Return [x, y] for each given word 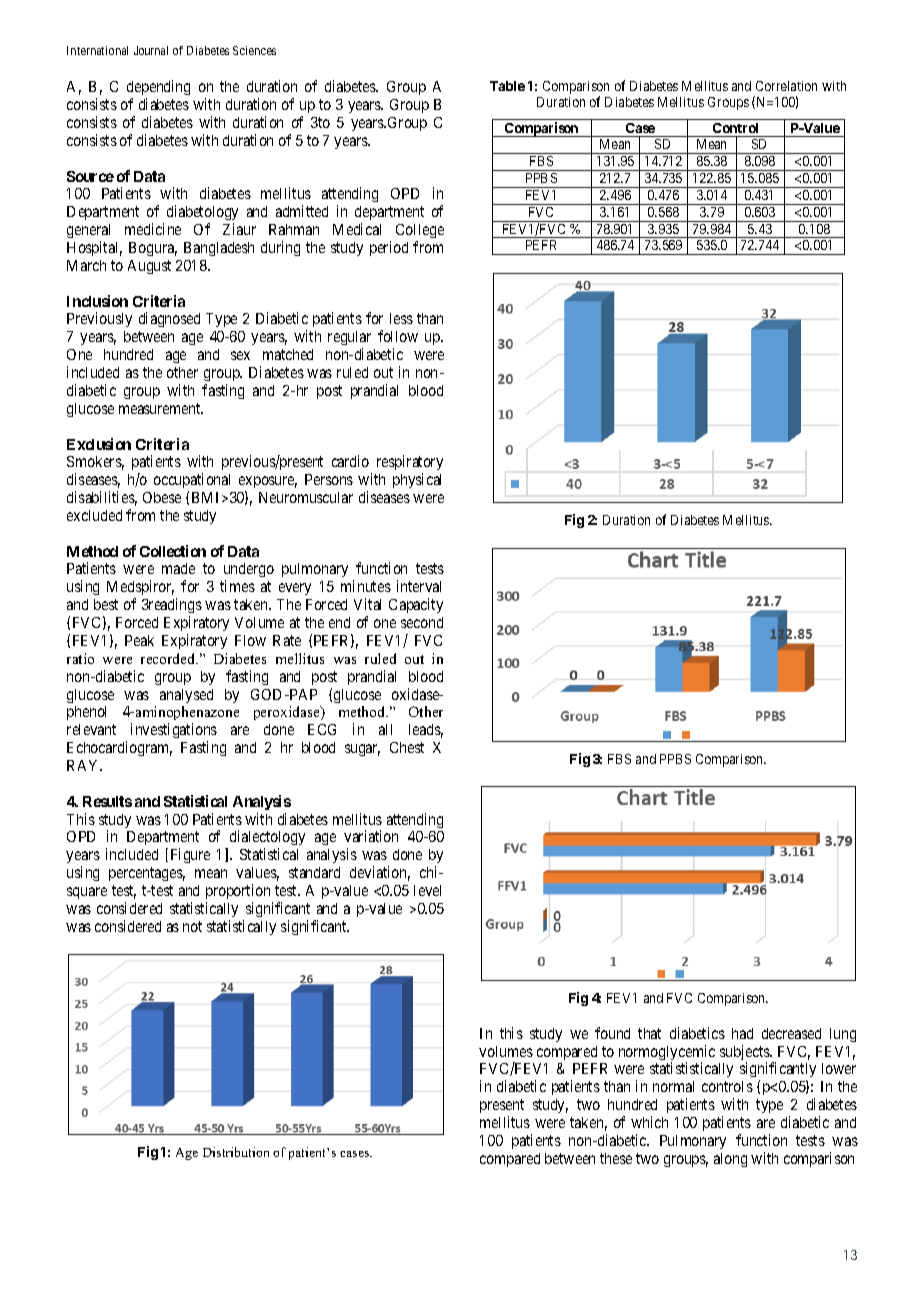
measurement [161, 408]
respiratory [410, 464]
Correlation [786, 86]
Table [507, 86]
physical [417, 480]
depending [158, 87]
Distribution [236, 1152]
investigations [174, 732]
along [730, 1160]
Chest [407, 747]
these [616, 1158]
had [742, 1033]
